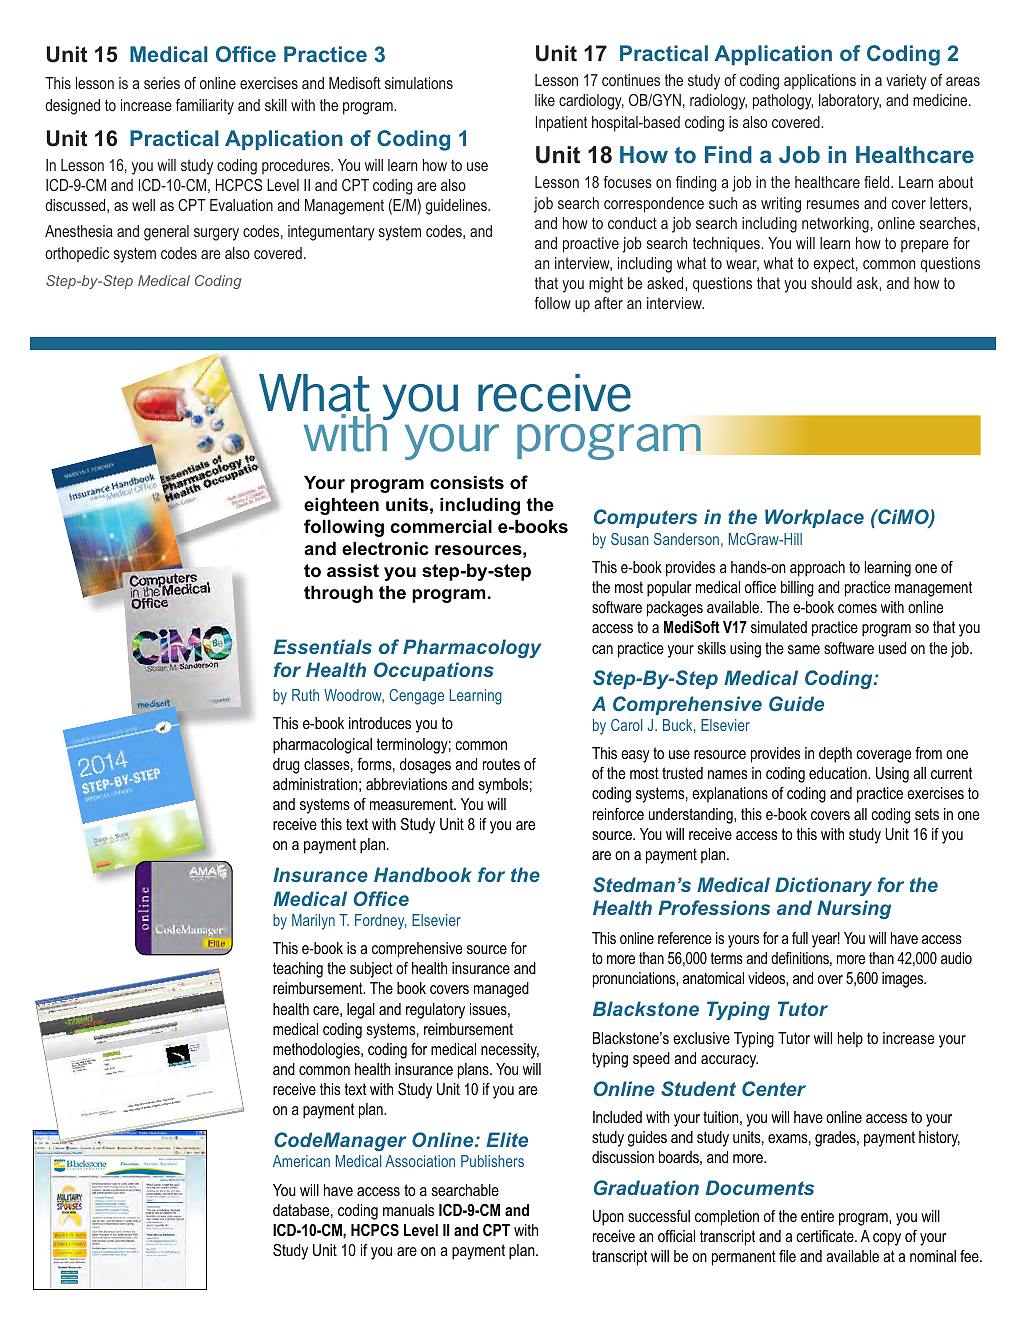  What do you see at coordinates (298, 970) in the image?
I see `teaching` at bounding box center [298, 970].
